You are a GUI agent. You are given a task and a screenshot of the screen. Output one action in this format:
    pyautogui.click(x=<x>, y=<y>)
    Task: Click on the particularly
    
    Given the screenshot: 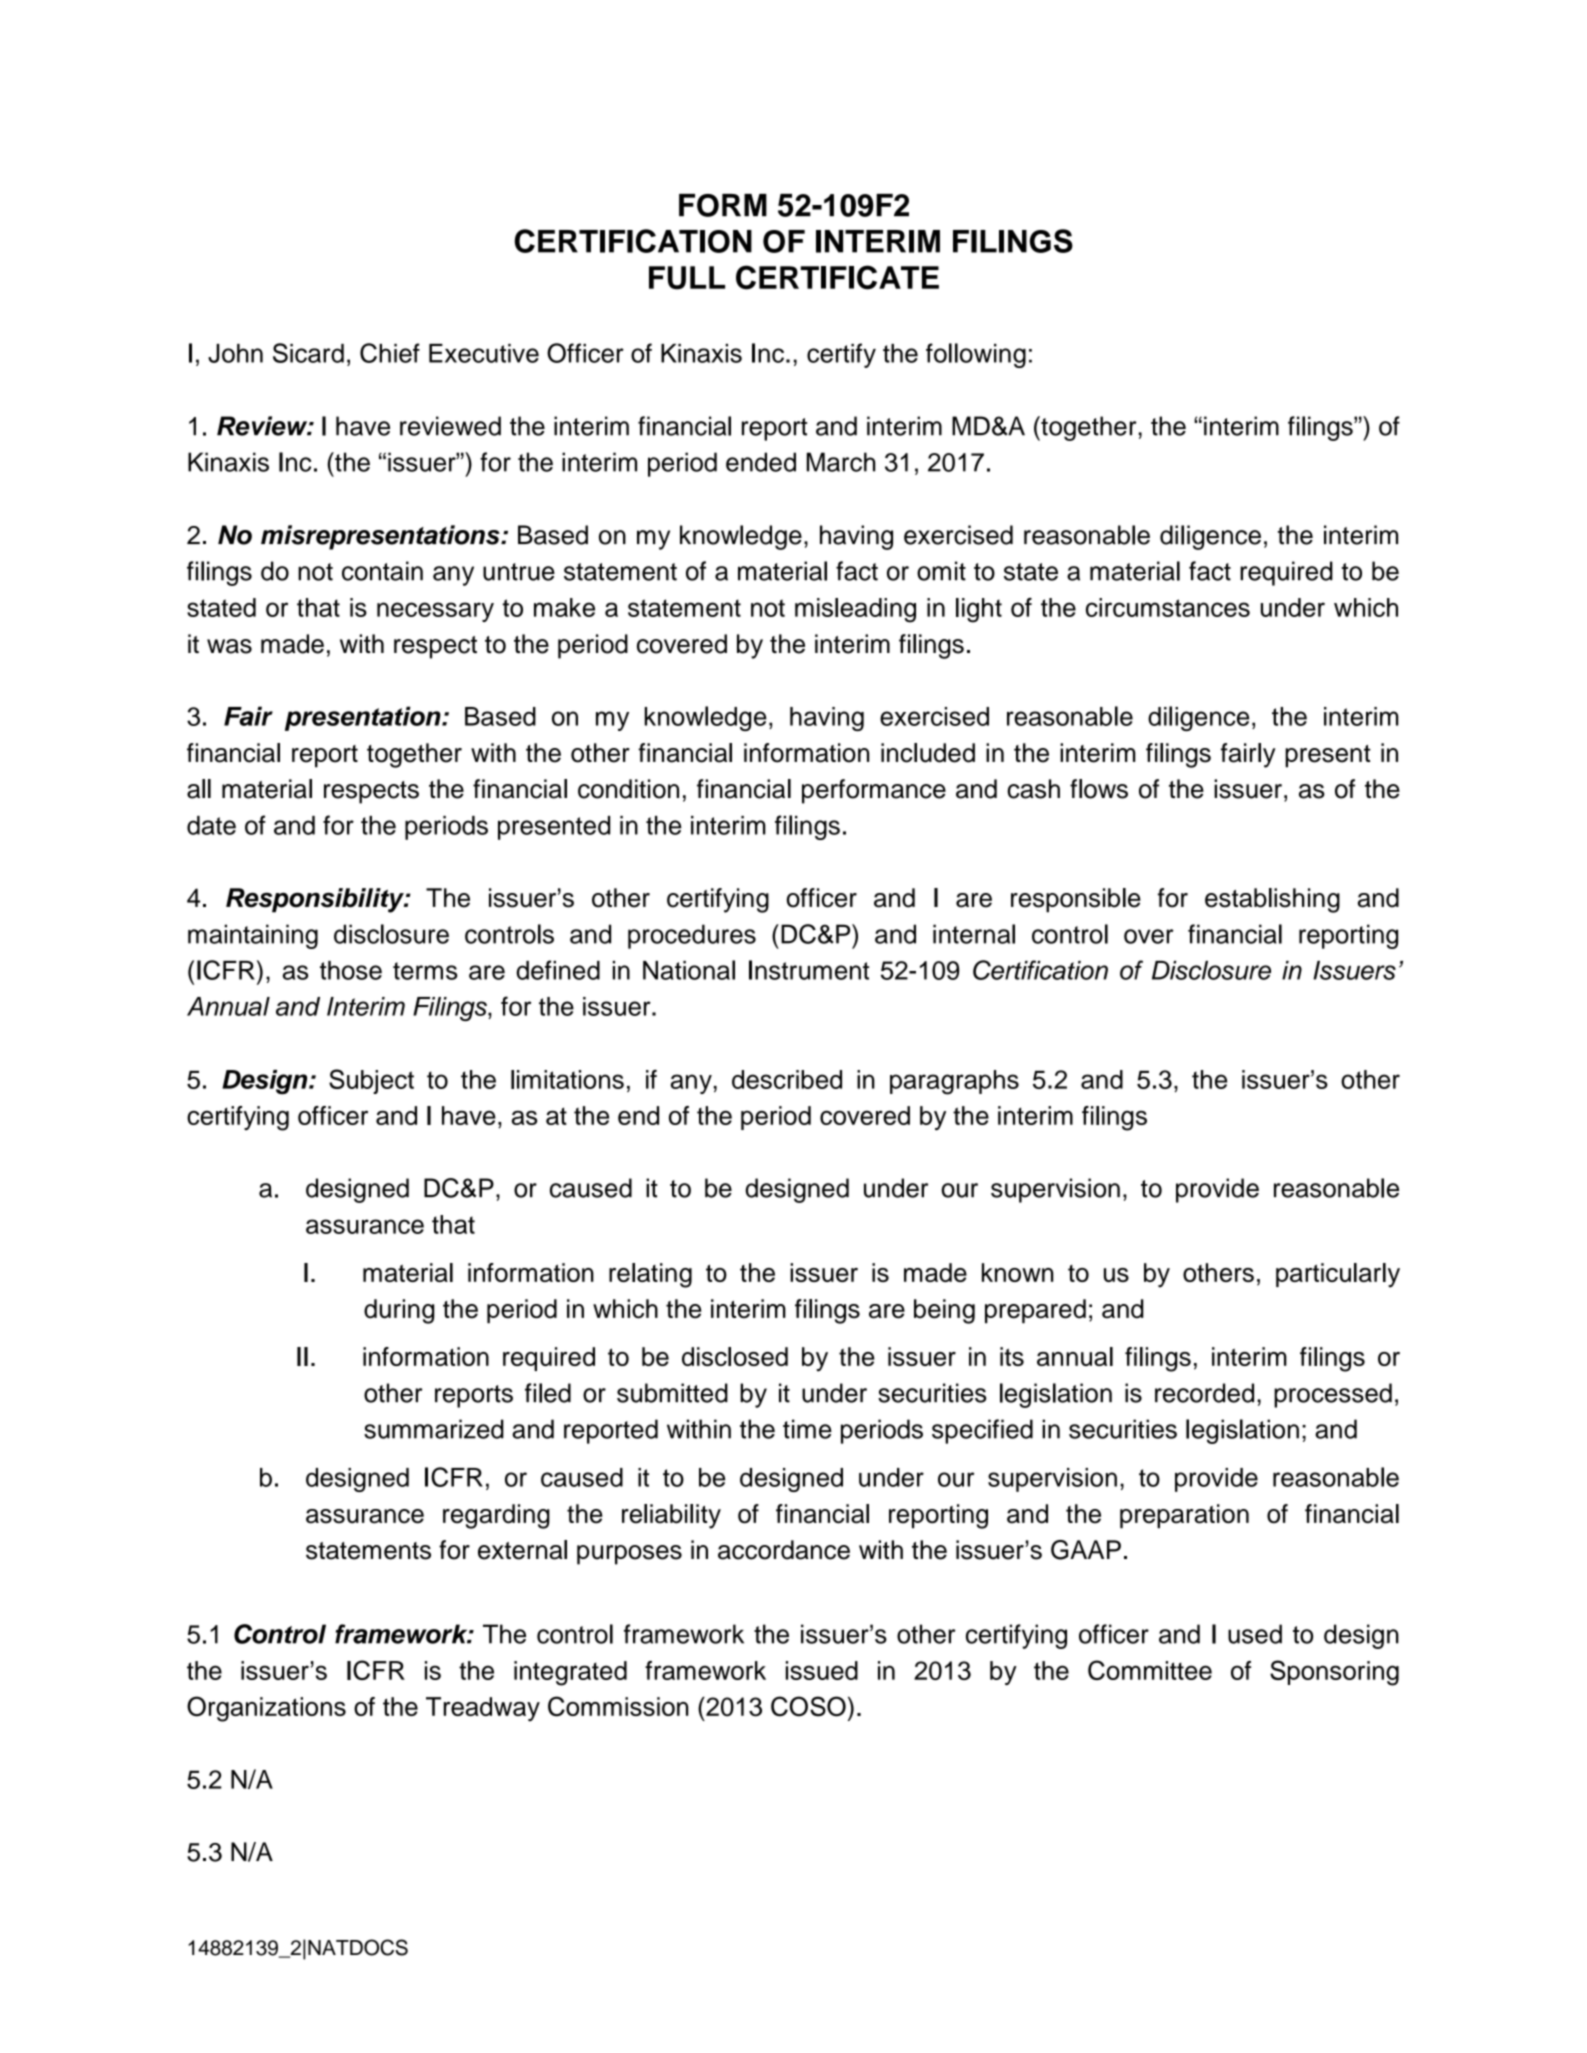 What is the action you would take?
    pyautogui.click(x=1338, y=1275)
